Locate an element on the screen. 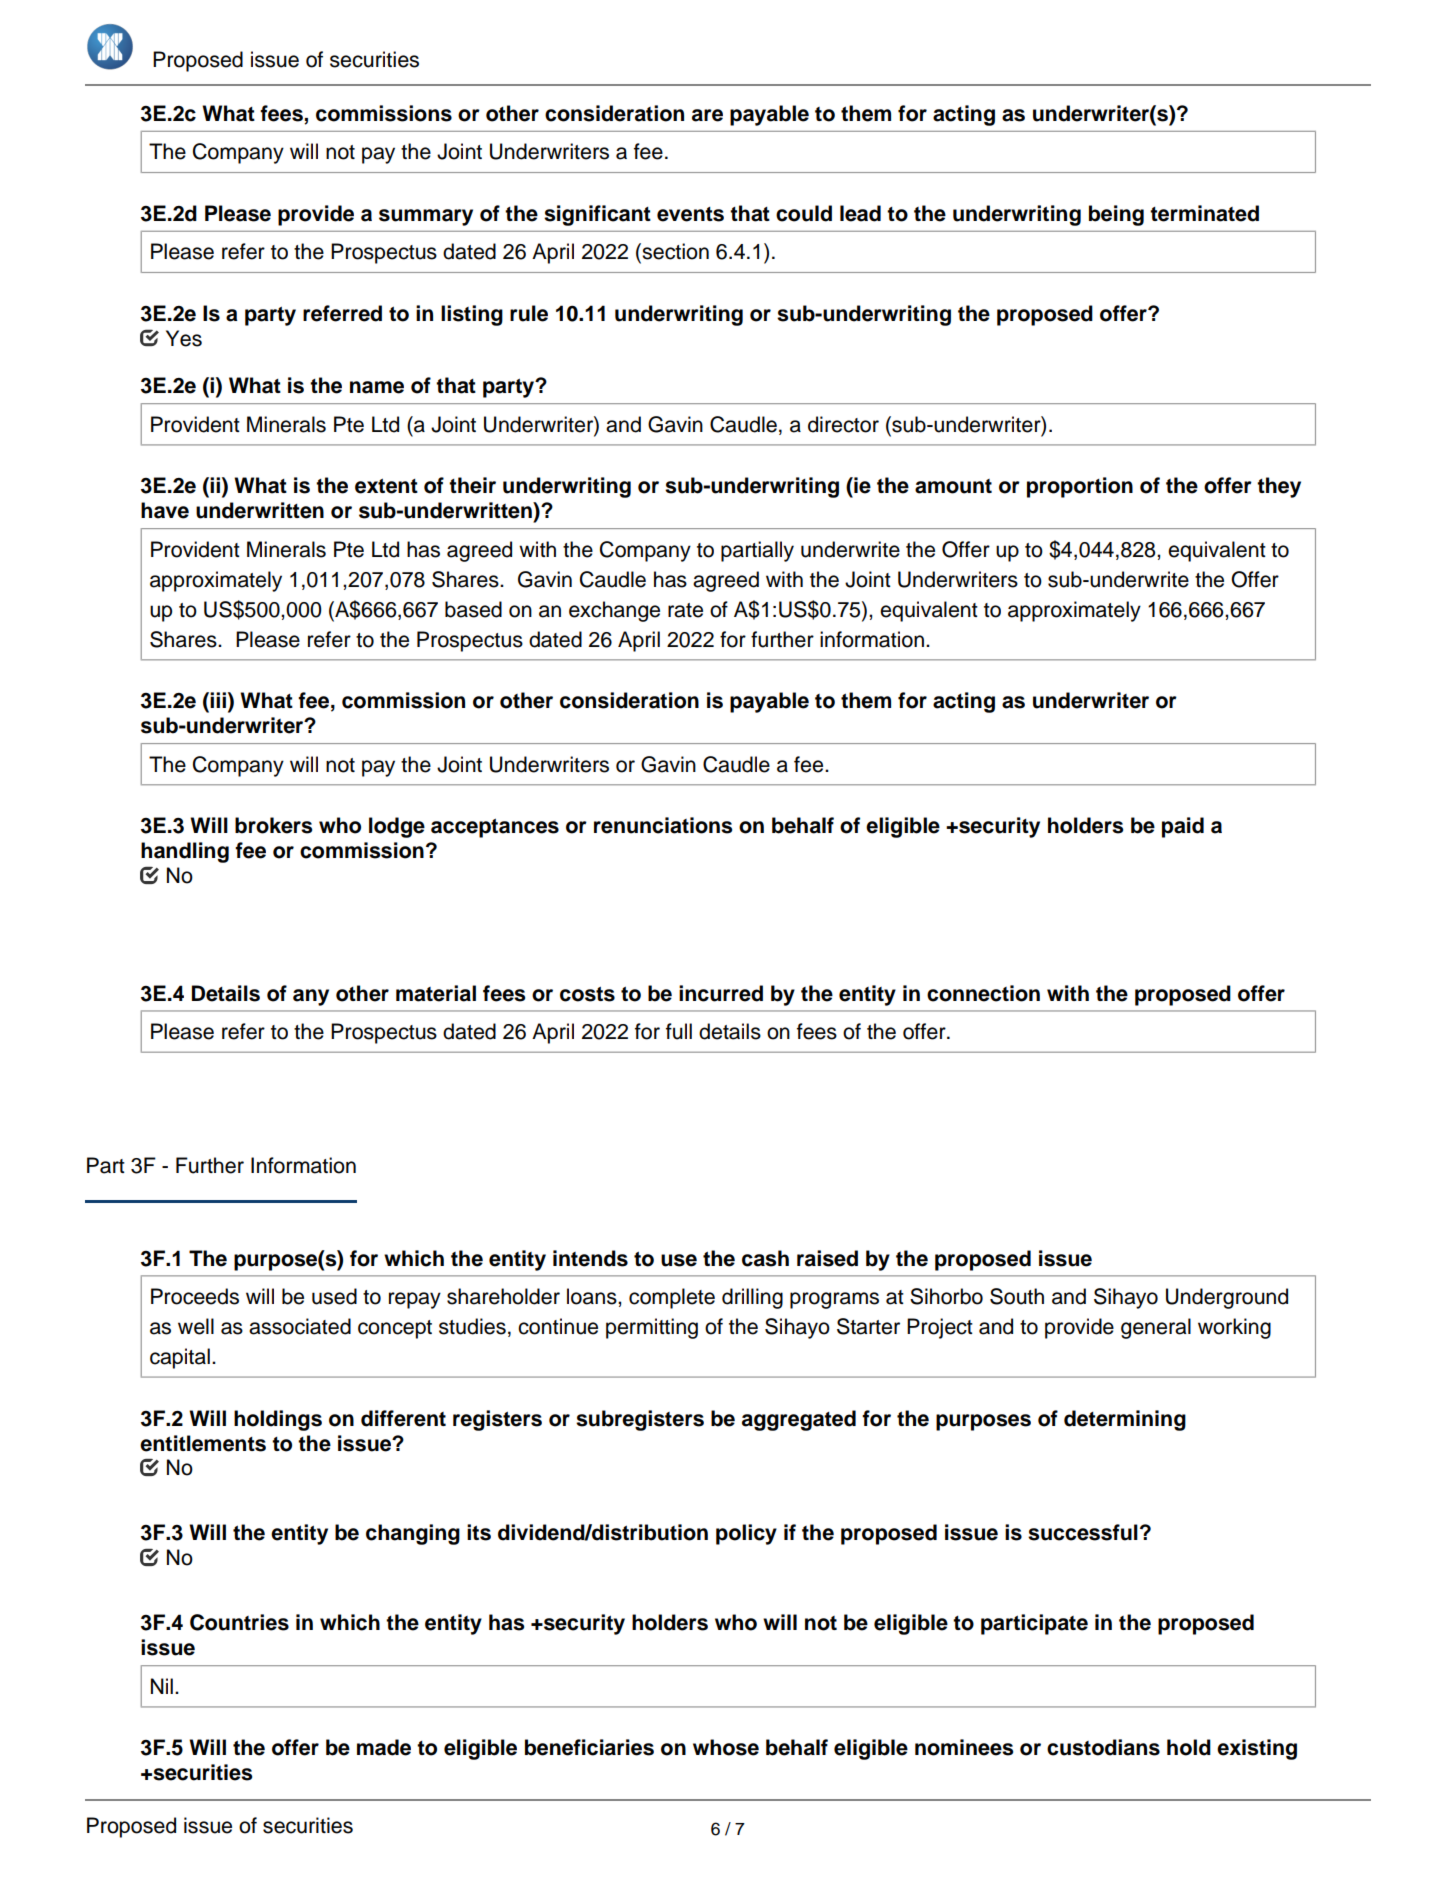  section is located at coordinates (674, 251).
